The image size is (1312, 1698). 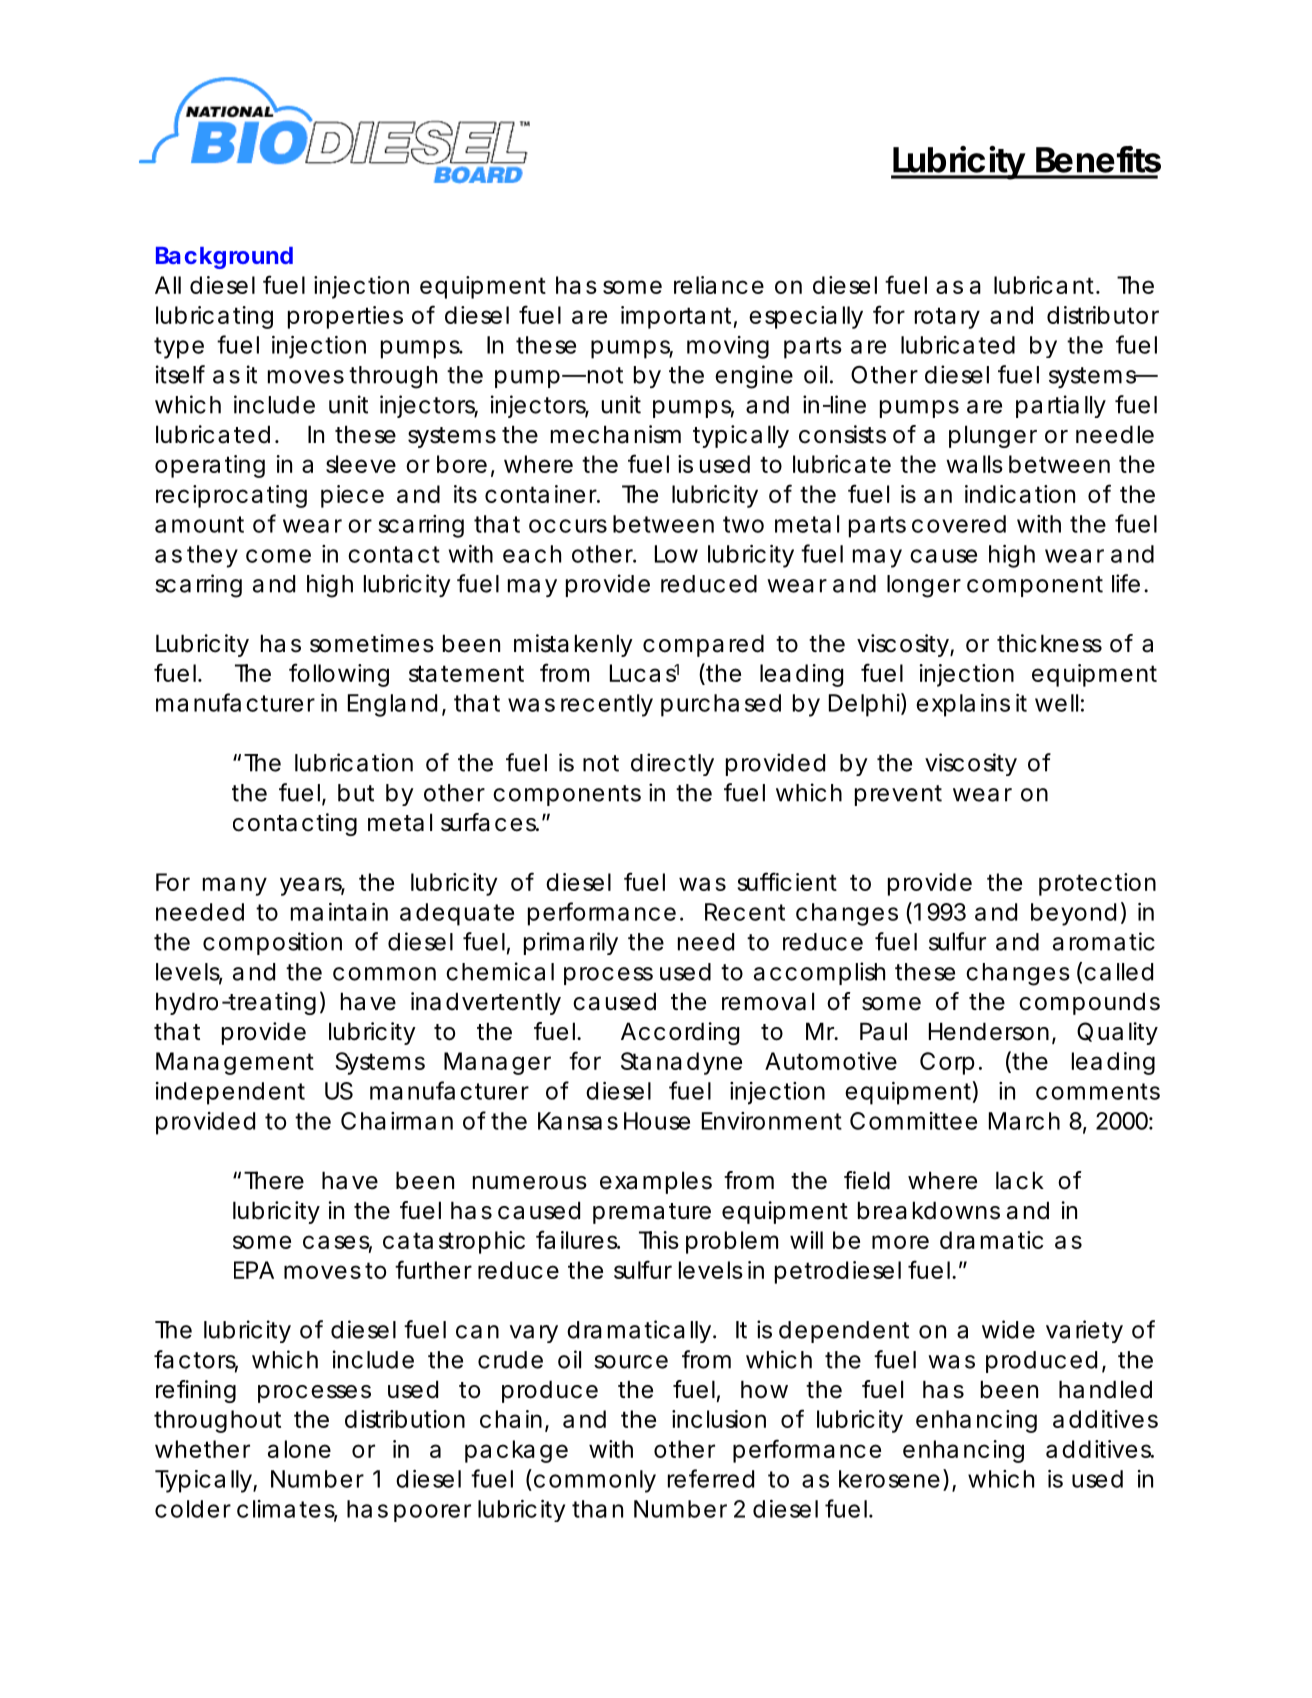 What do you see at coordinates (312, 886) in the document?
I see `years` at bounding box center [312, 886].
